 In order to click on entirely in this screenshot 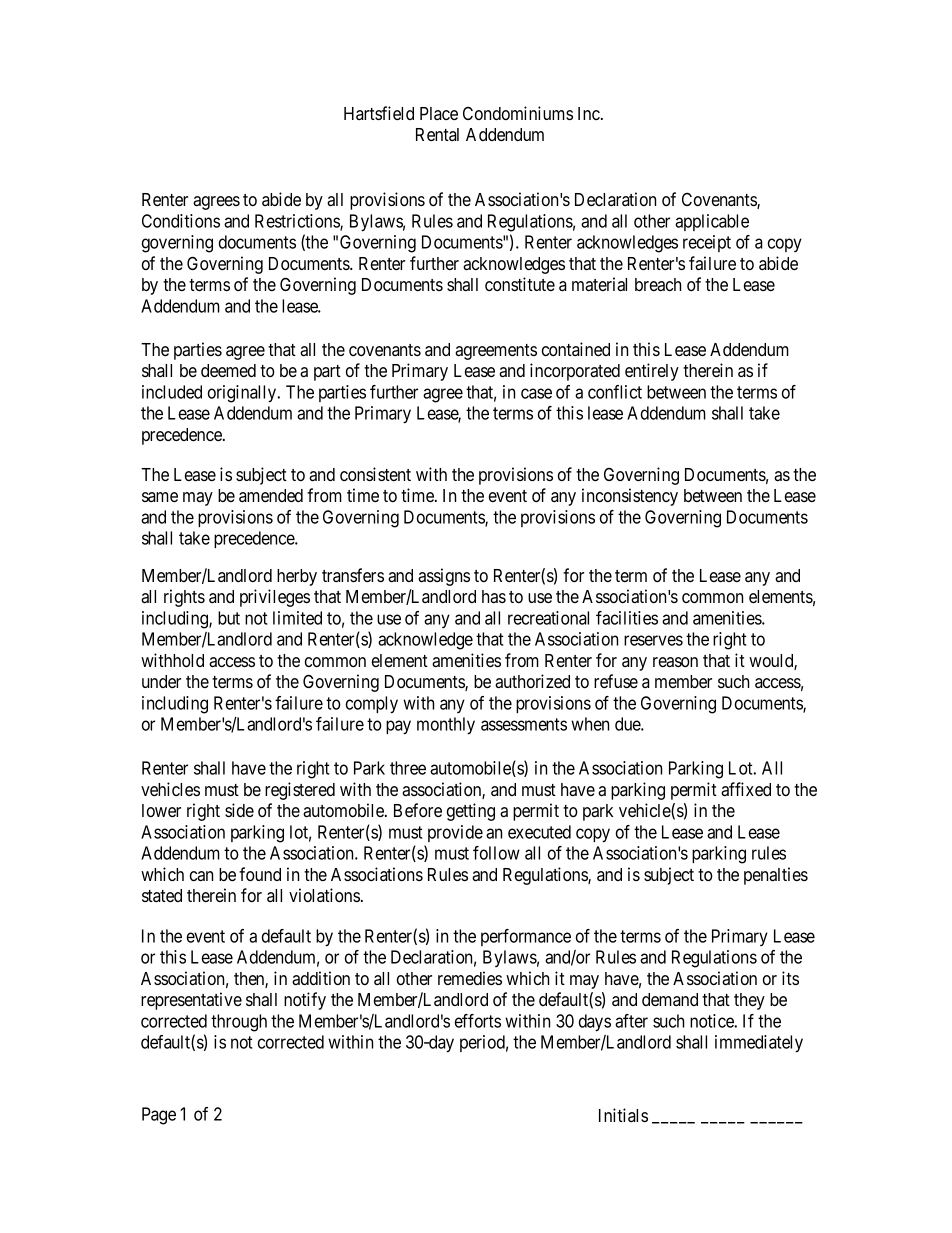, I will do `click(652, 372)`.
